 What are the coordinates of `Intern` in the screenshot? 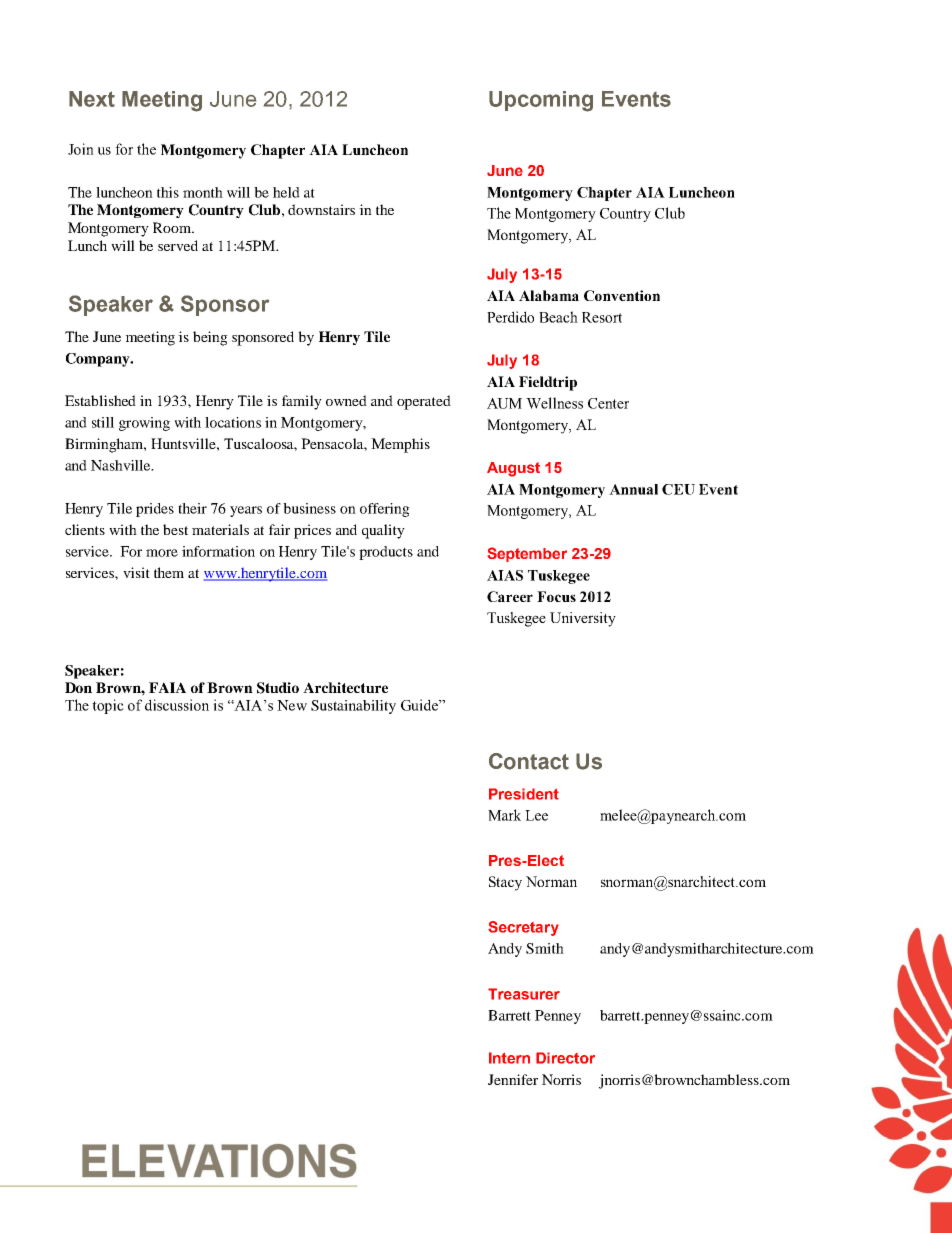 It's located at (509, 1058).
